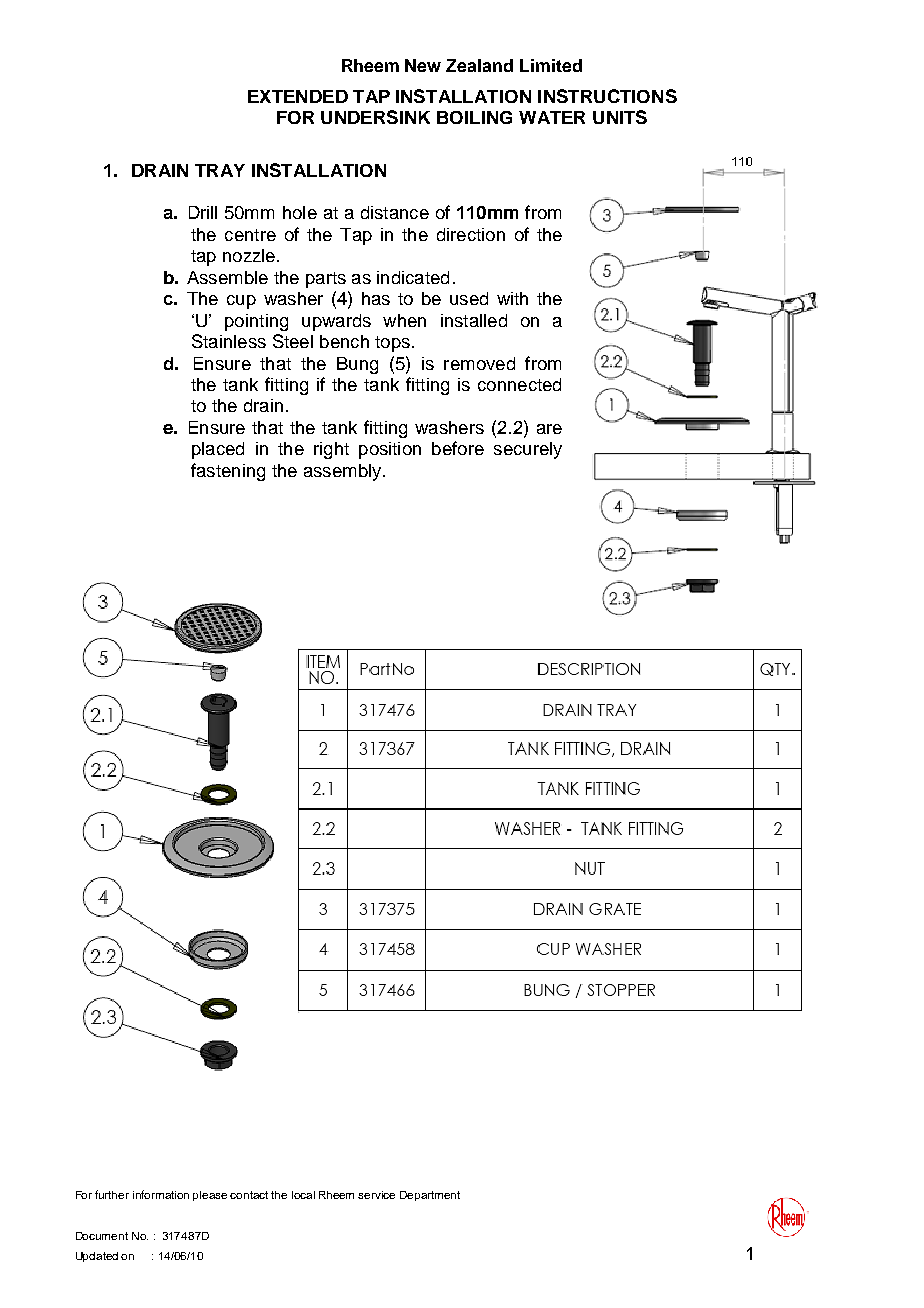 Image resolution: width=924 pixels, height=1308 pixels. What do you see at coordinates (220, 170) in the image?
I see `TRAY` at bounding box center [220, 170].
